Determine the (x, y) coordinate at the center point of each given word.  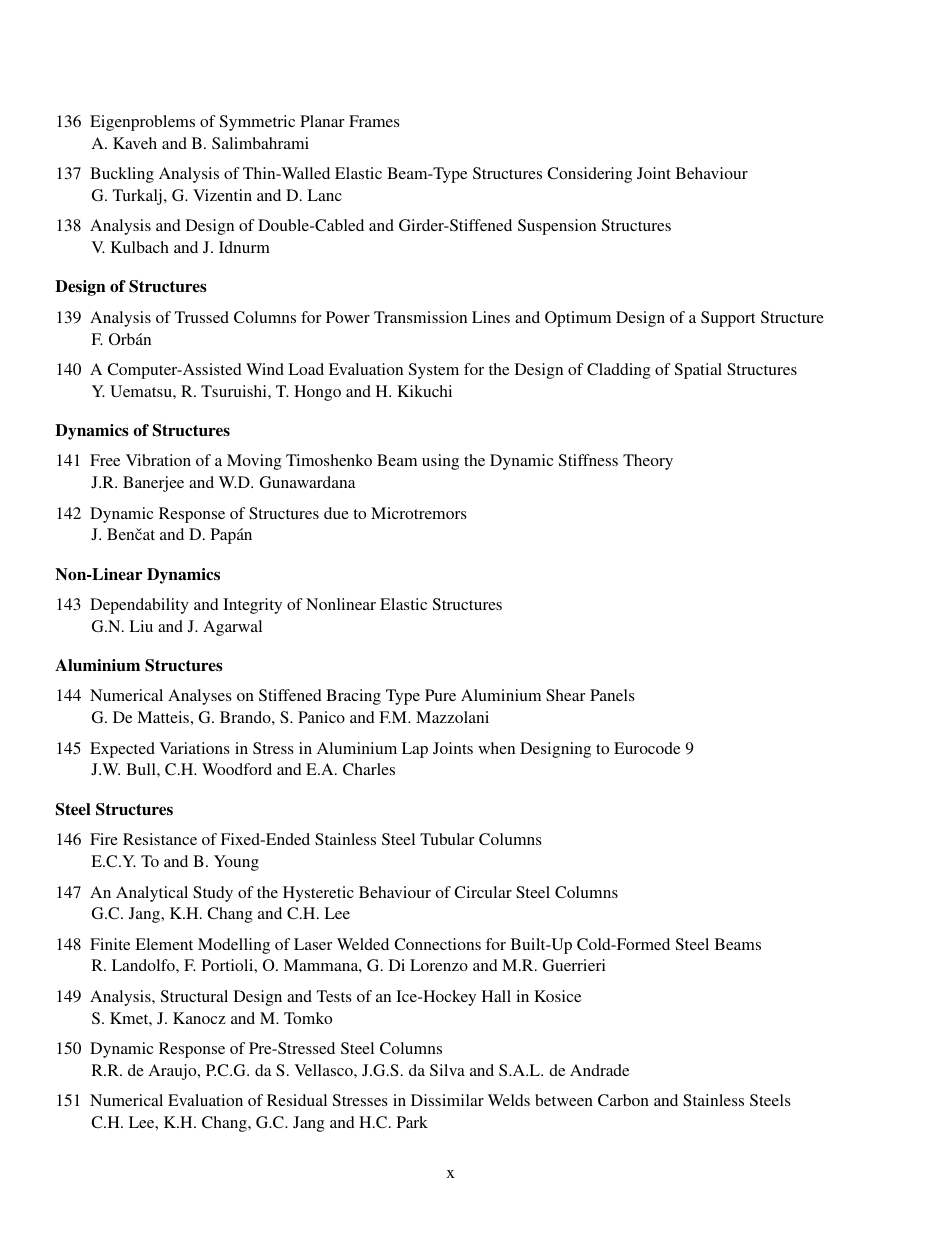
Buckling (122, 175)
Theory (648, 462)
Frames (374, 121)
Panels (612, 695)
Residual (297, 1100)
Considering (589, 175)
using (440, 462)
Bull (142, 769)
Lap (415, 750)
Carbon (623, 1100)
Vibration (158, 460)
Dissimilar (447, 1100)
